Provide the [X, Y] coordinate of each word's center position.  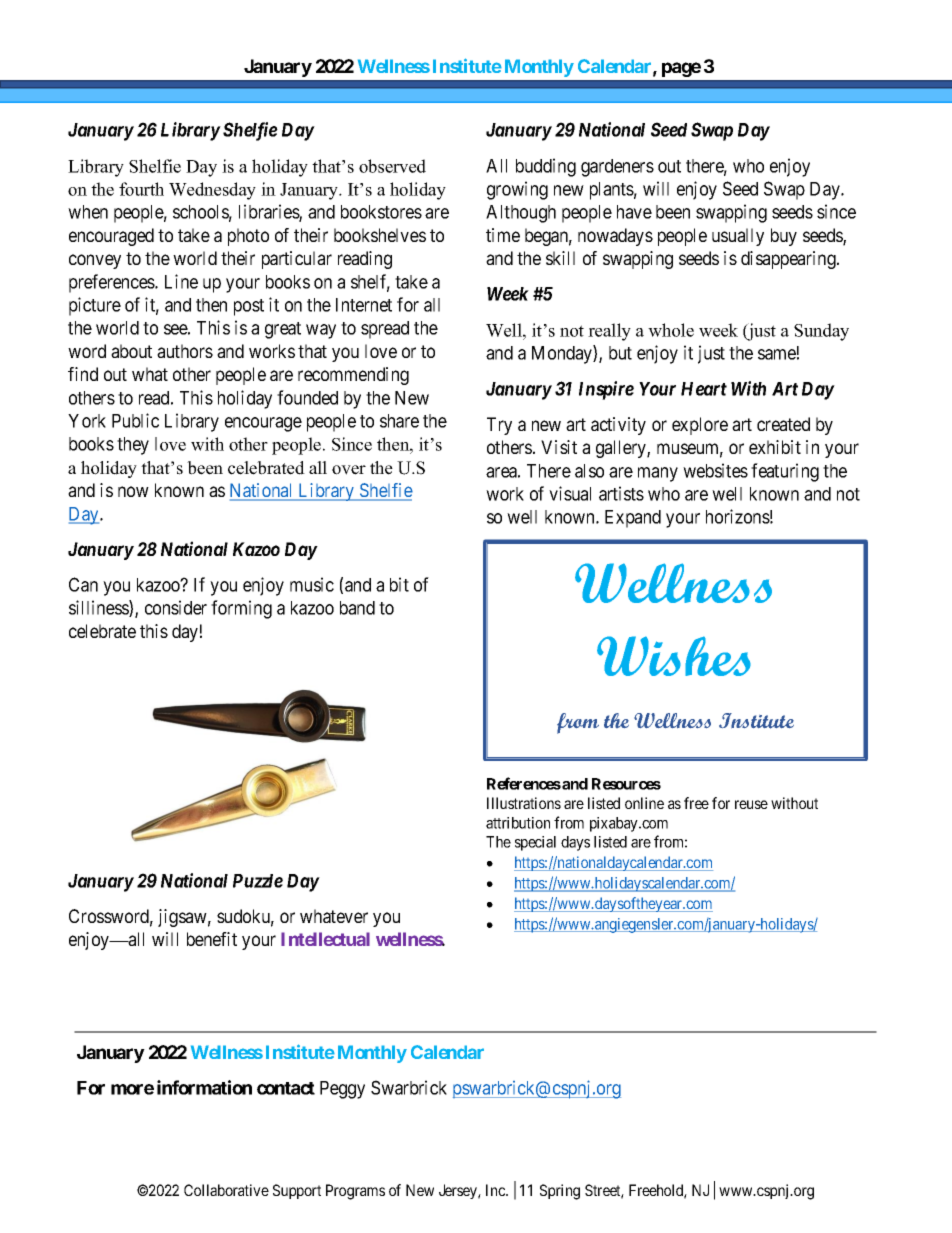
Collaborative [226, 1190]
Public [135, 420]
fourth [141, 189]
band [357, 608]
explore [700, 426]
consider [176, 607]
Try [499, 426]
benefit [212, 939]
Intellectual [325, 939]
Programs [355, 1192]
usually [738, 237]
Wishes [674, 656]
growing [517, 190]
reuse [751, 804]
